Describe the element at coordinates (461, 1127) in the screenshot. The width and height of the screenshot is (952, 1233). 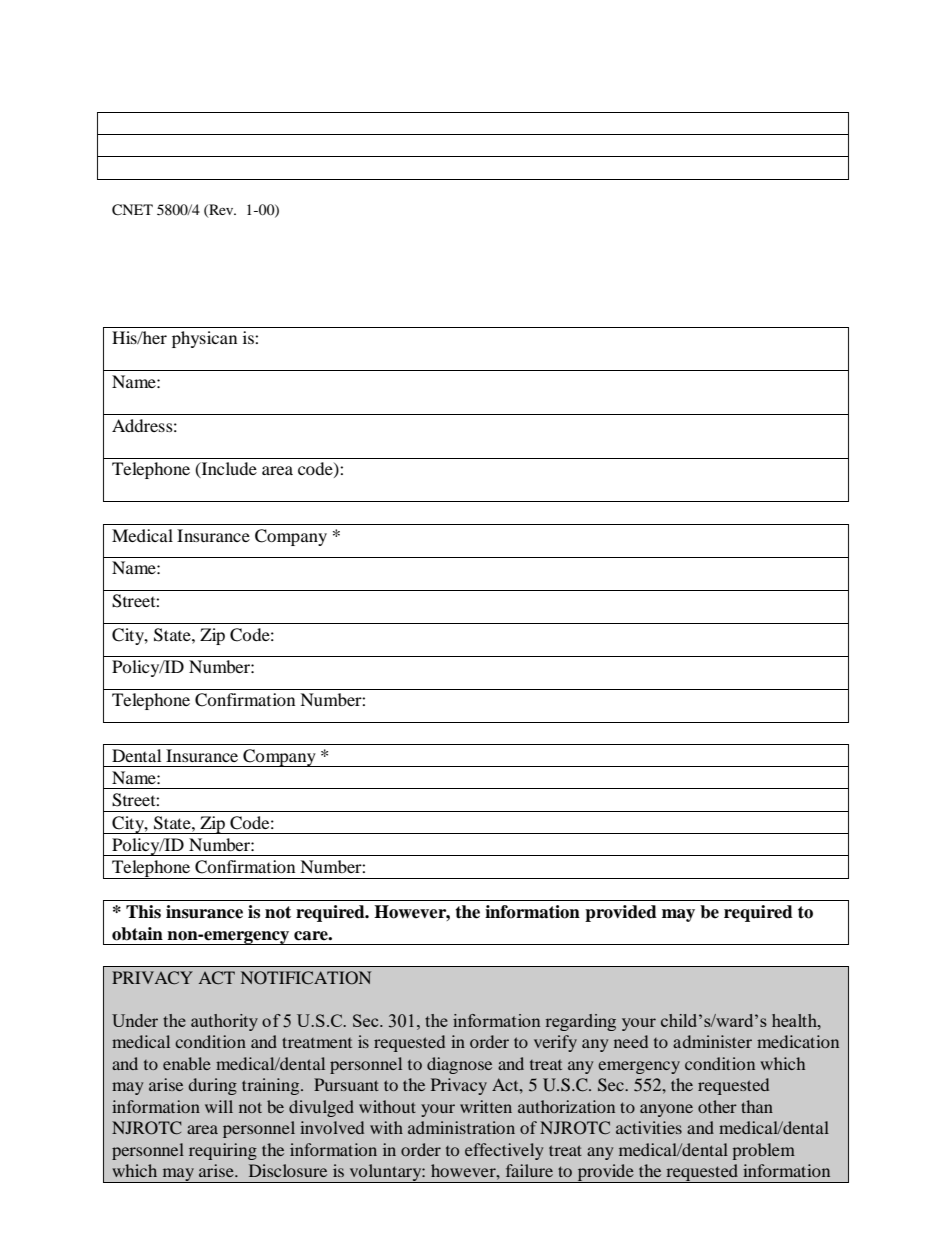
I see `administration` at that location.
